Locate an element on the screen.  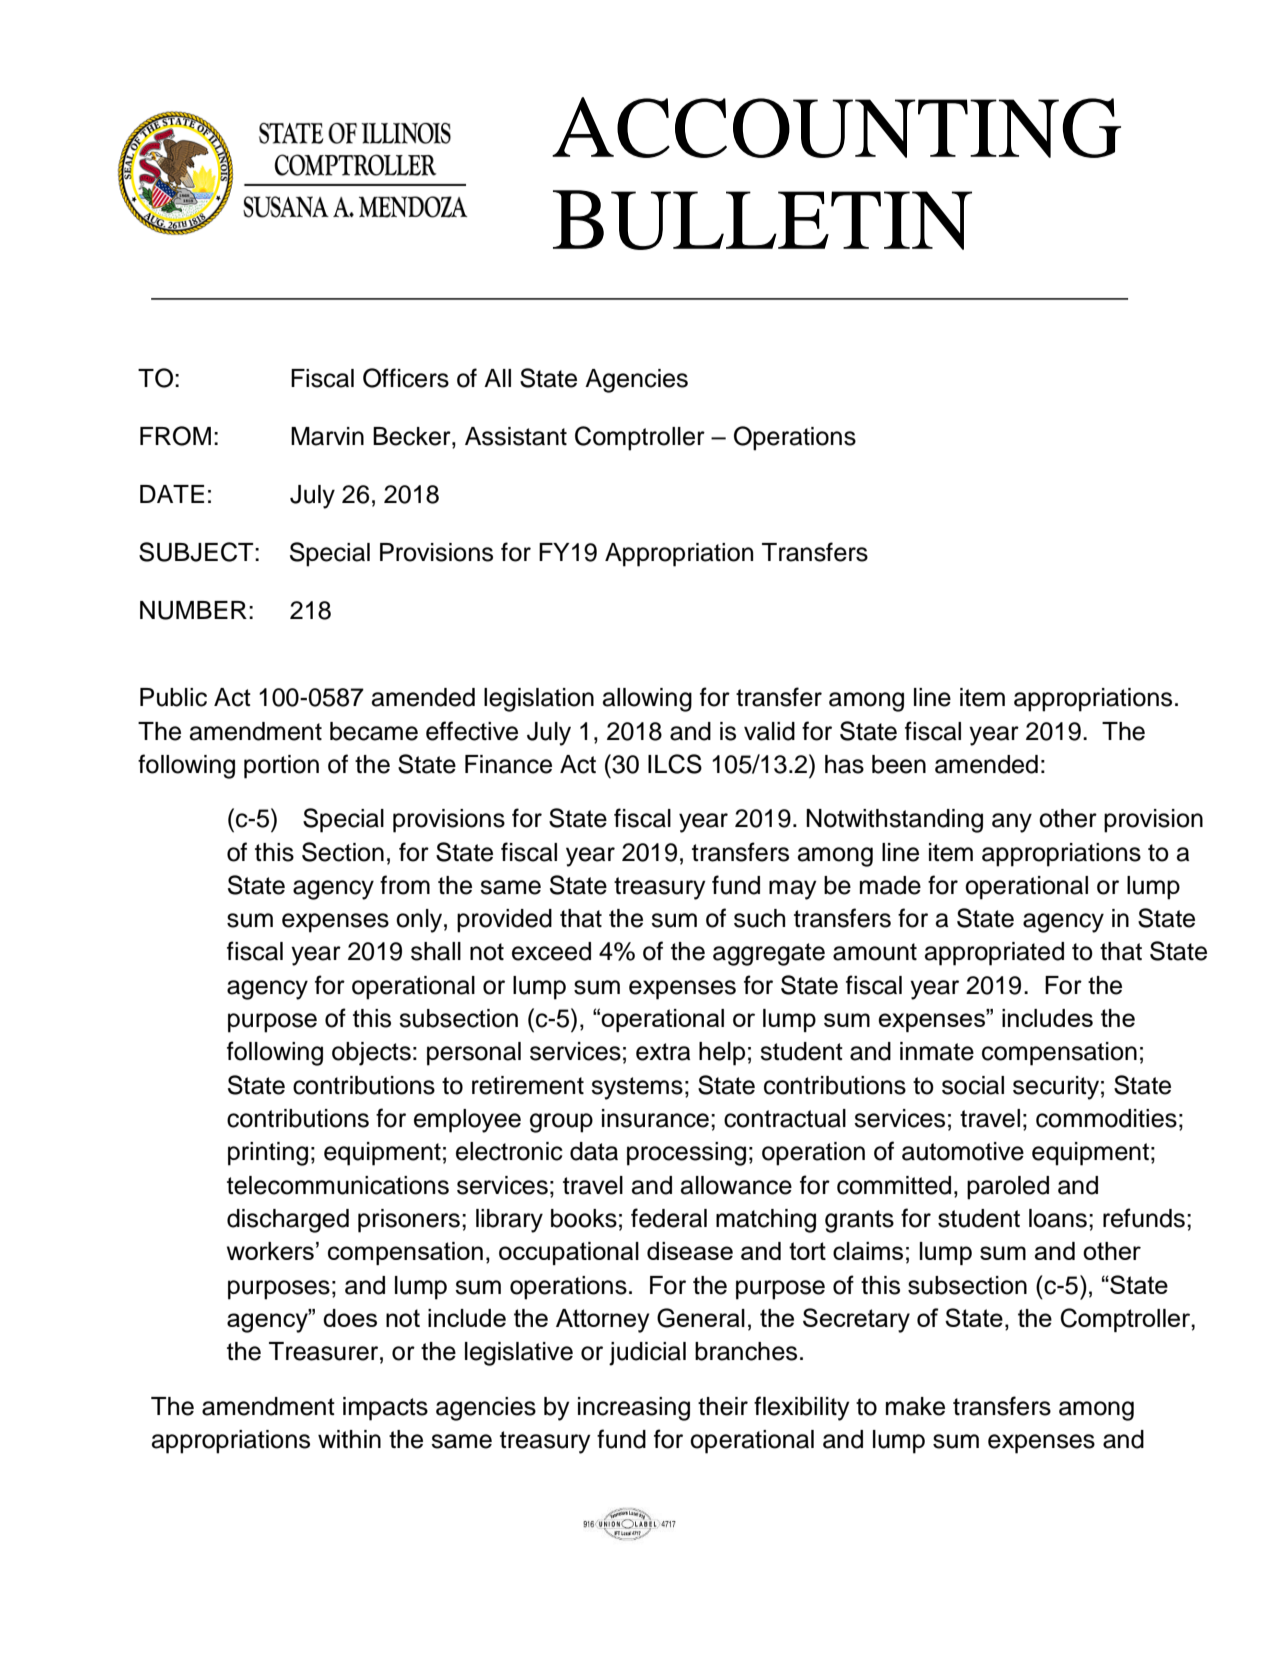
ILCS is located at coordinates (675, 764).
